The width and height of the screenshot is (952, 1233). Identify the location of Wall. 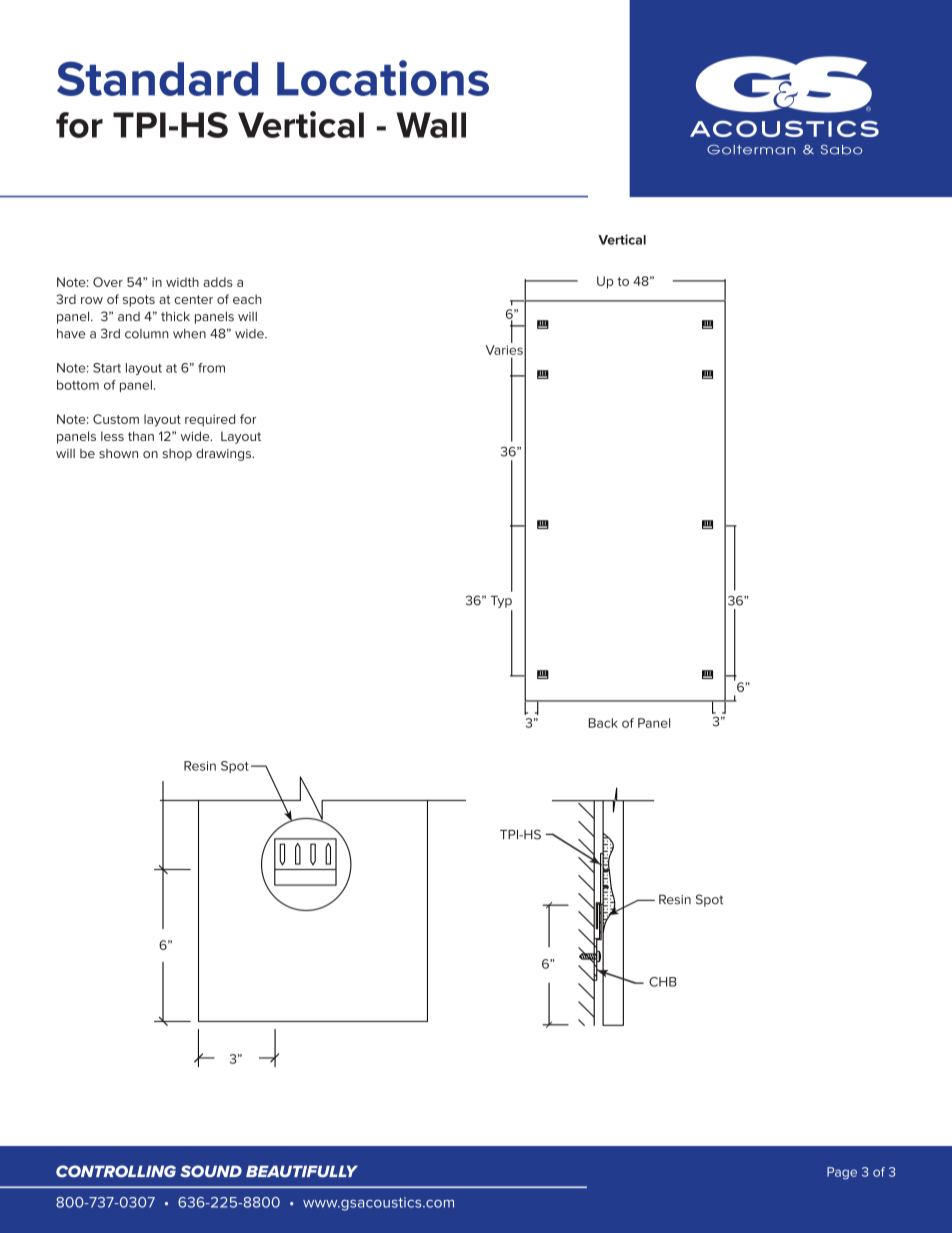
(431, 125).
